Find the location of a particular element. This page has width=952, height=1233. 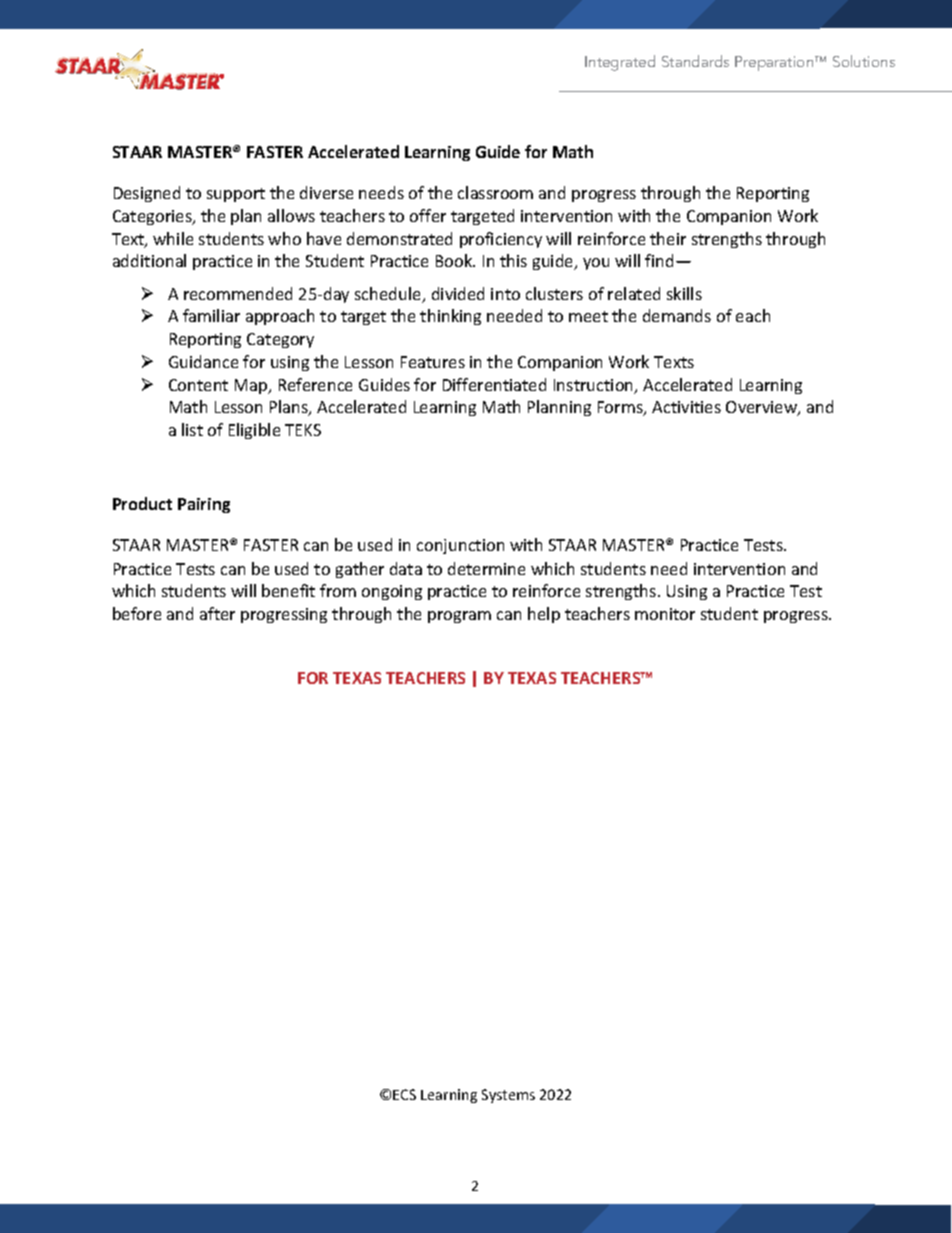

support is located at coordinates (236, 195).
